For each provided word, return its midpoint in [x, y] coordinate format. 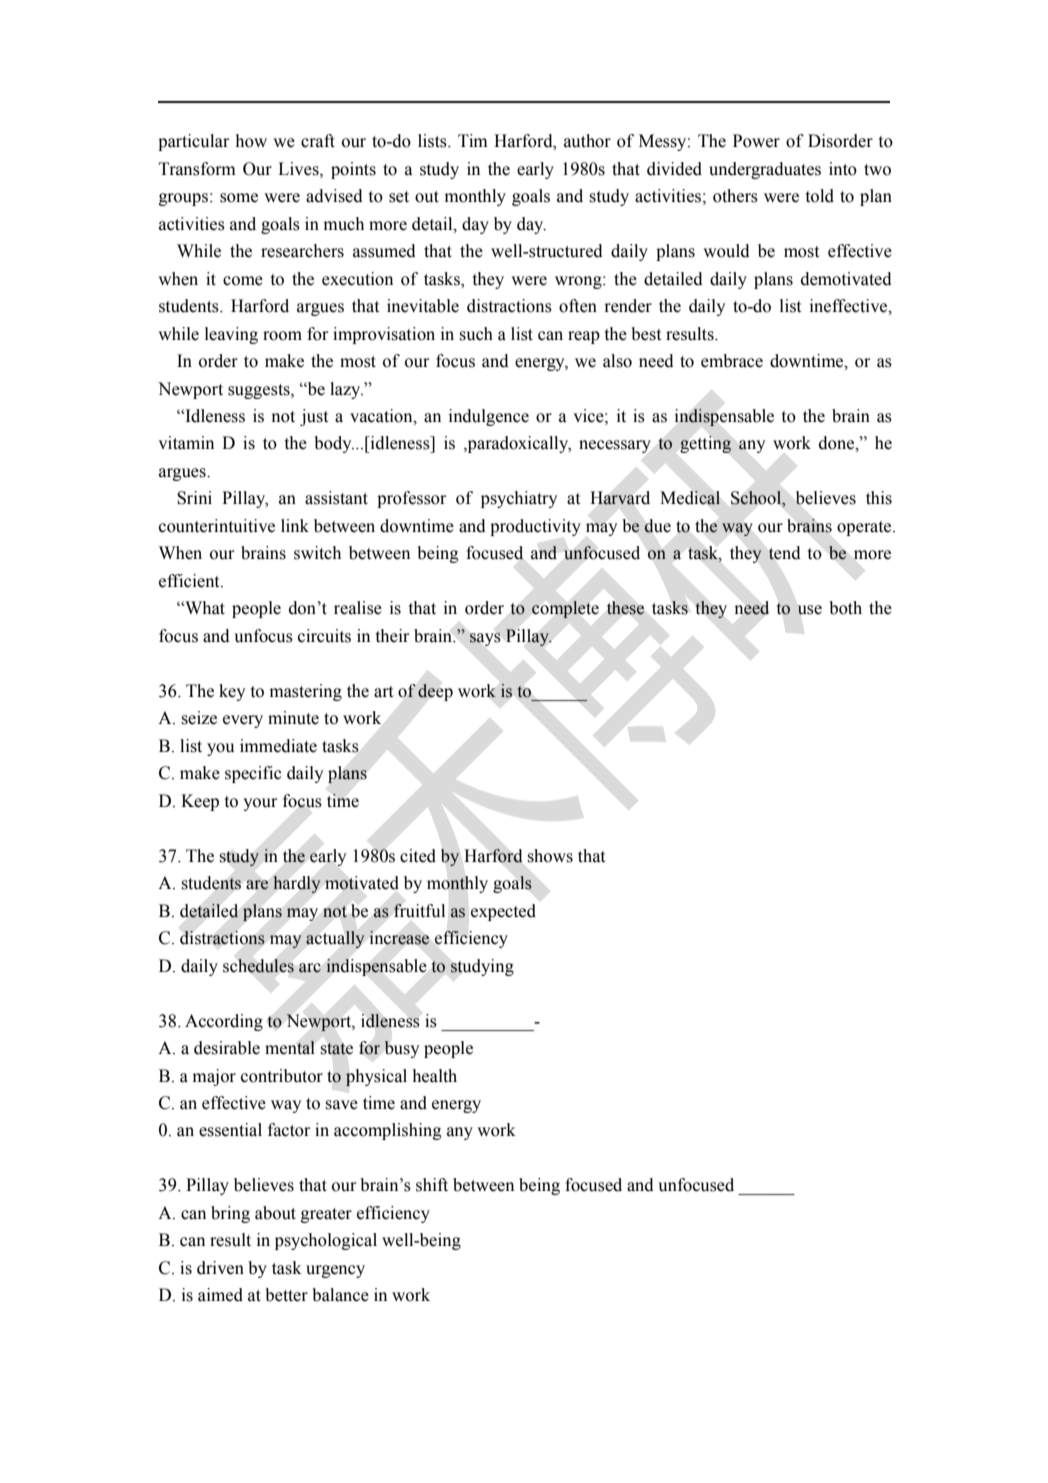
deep [435, 692]
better [287, 1295]
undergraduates [765, 170]
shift [432, 1185]
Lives [299, 169]
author [587, 141]
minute [293, 718]
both [846, 608]
